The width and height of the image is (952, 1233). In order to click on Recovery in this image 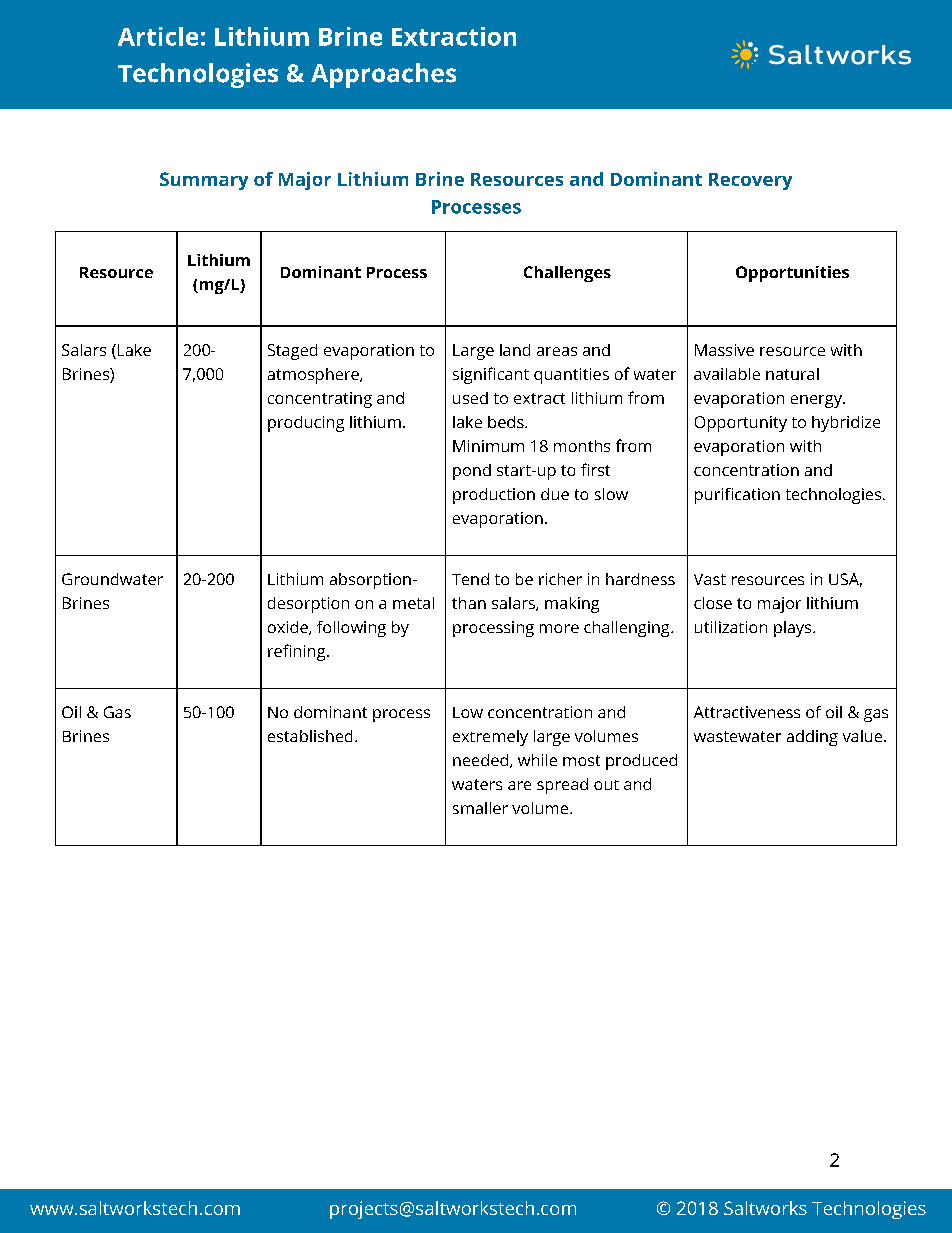, I will do `click(750, 181)`.
